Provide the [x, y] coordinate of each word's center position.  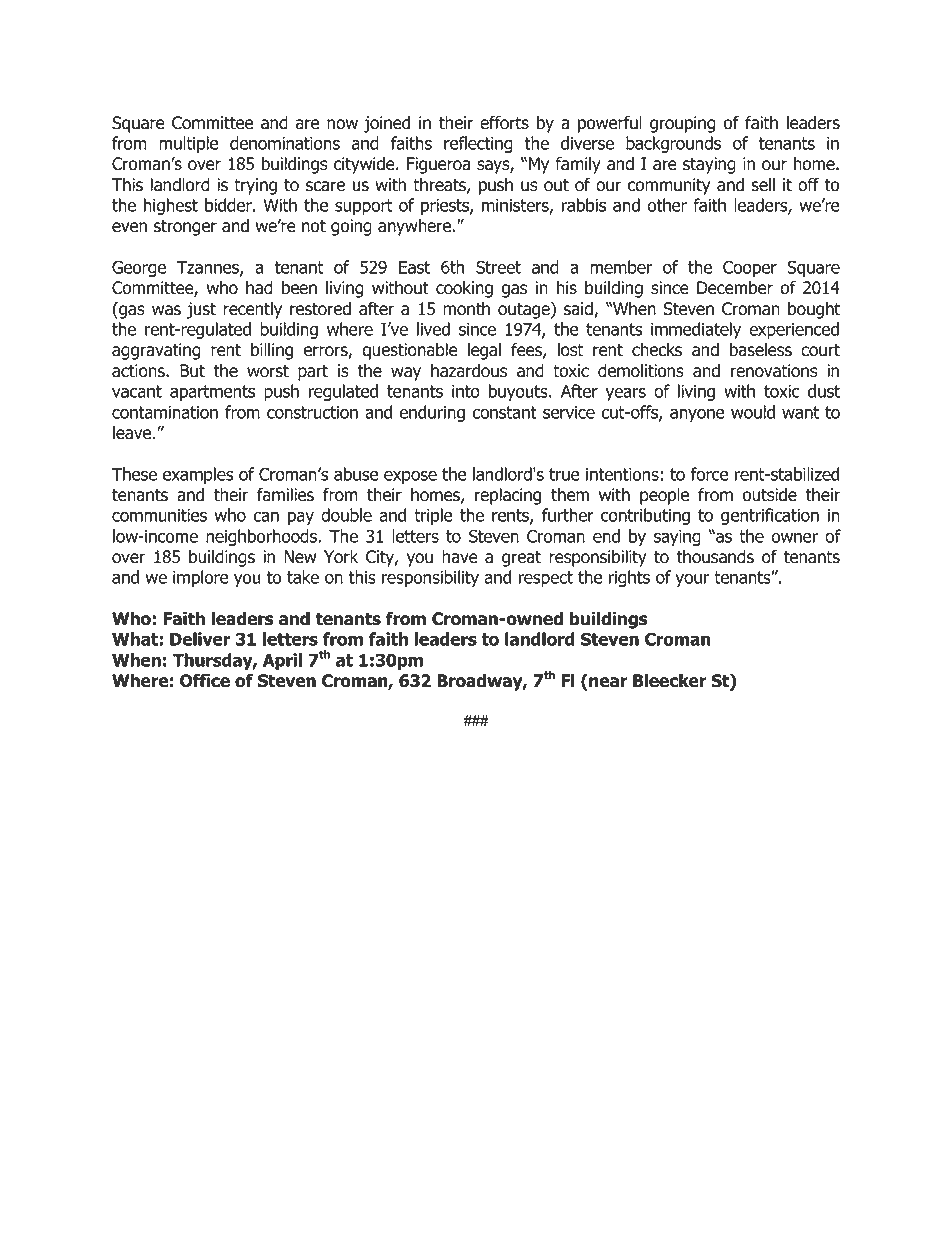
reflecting [478, 144]
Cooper [750, 268]
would [753, 412]
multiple [188, 144]
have [460, 557]
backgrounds [673, 144]
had [259, 288]
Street [498, 267]
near [607, 683]
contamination [165, 412]
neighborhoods [262, 537]
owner [794, 538]
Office [205, 681]
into [466, 391]
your [692, 580]
